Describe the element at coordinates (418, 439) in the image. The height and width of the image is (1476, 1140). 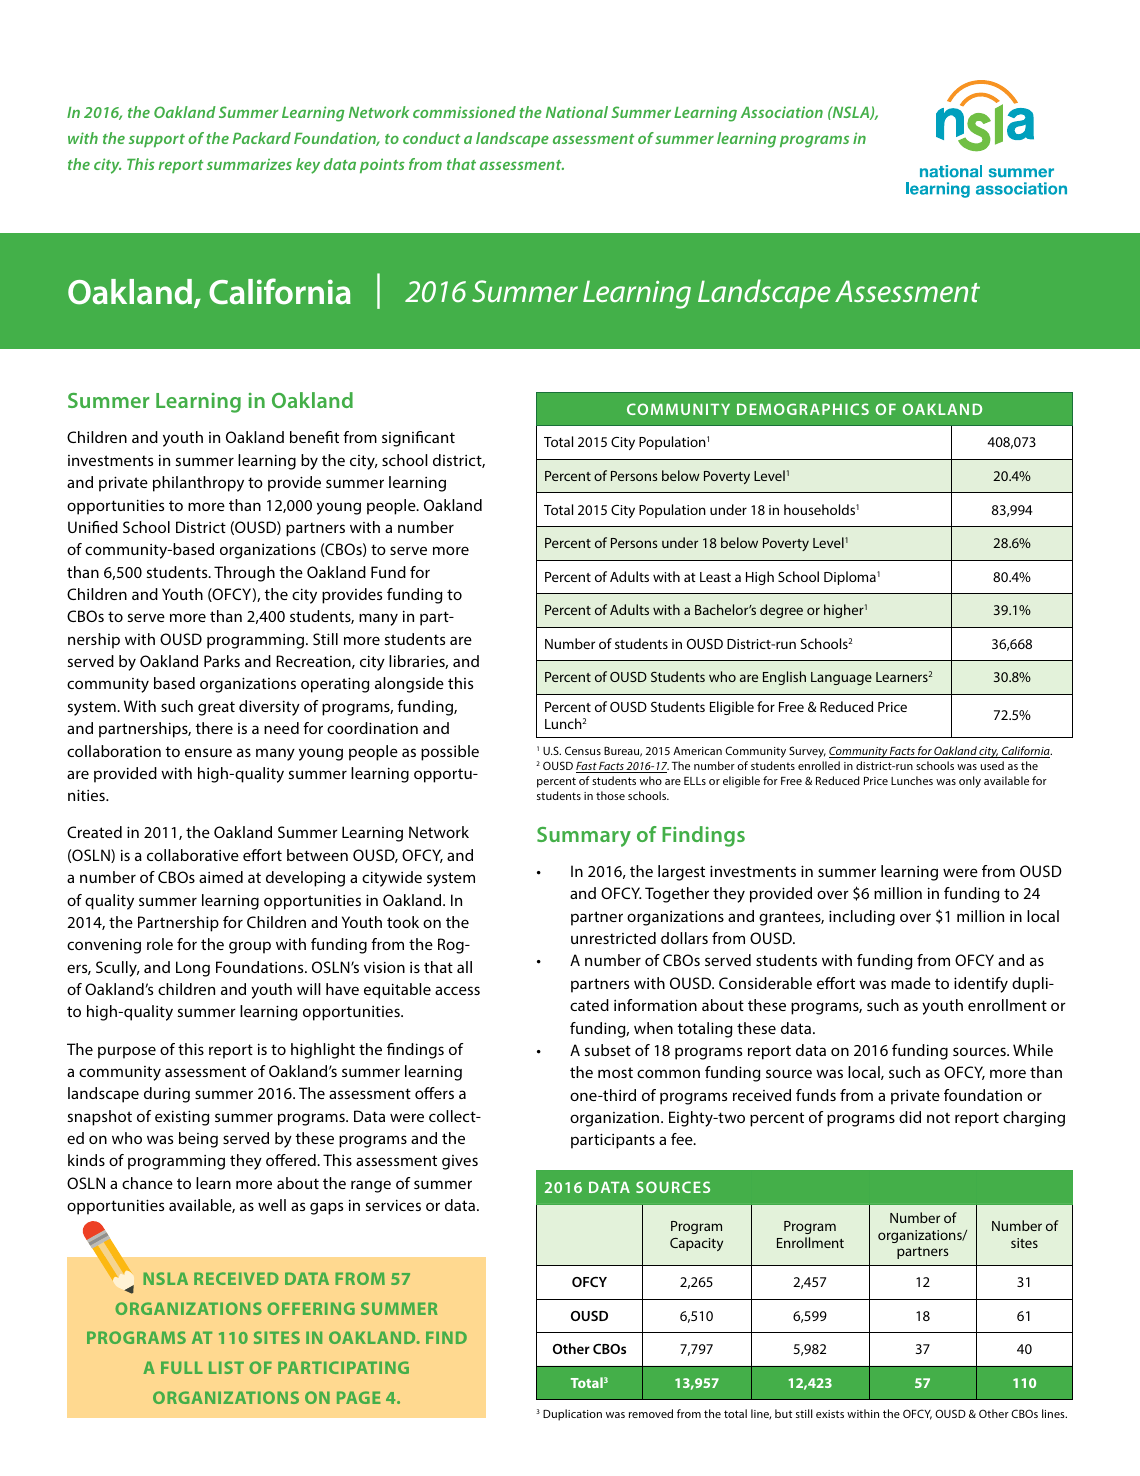
I see `significant` at that location.
